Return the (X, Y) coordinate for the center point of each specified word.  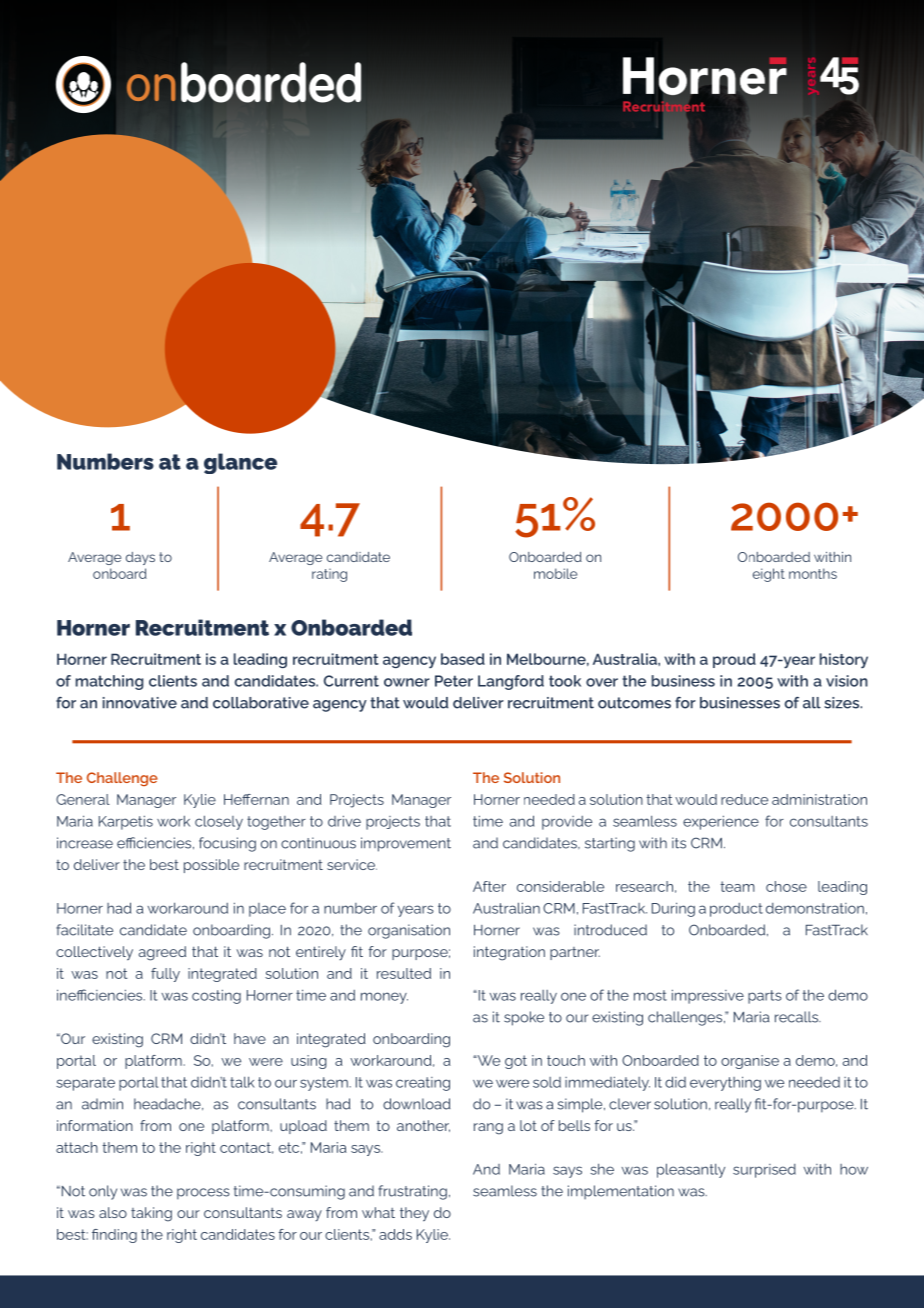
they (414, 1214)
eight (769, 575)
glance (240, 463)
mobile (555, 573)
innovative (140, 703)
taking (151, 1214)
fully (165, 975)
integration (509, 953)
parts (765, 997)
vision (847, 681)
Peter (454, 681)
